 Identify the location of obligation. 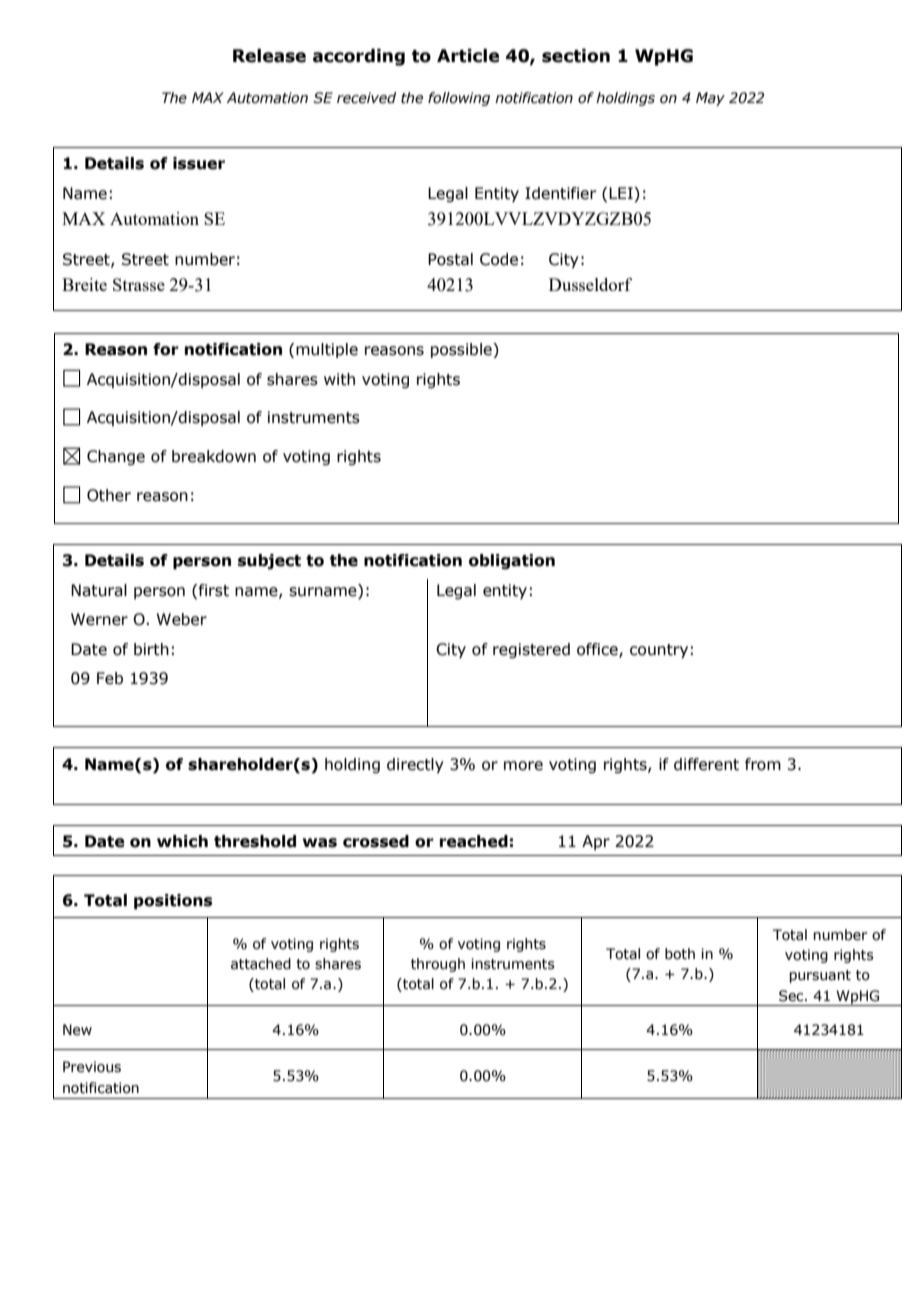
(512, 562).
